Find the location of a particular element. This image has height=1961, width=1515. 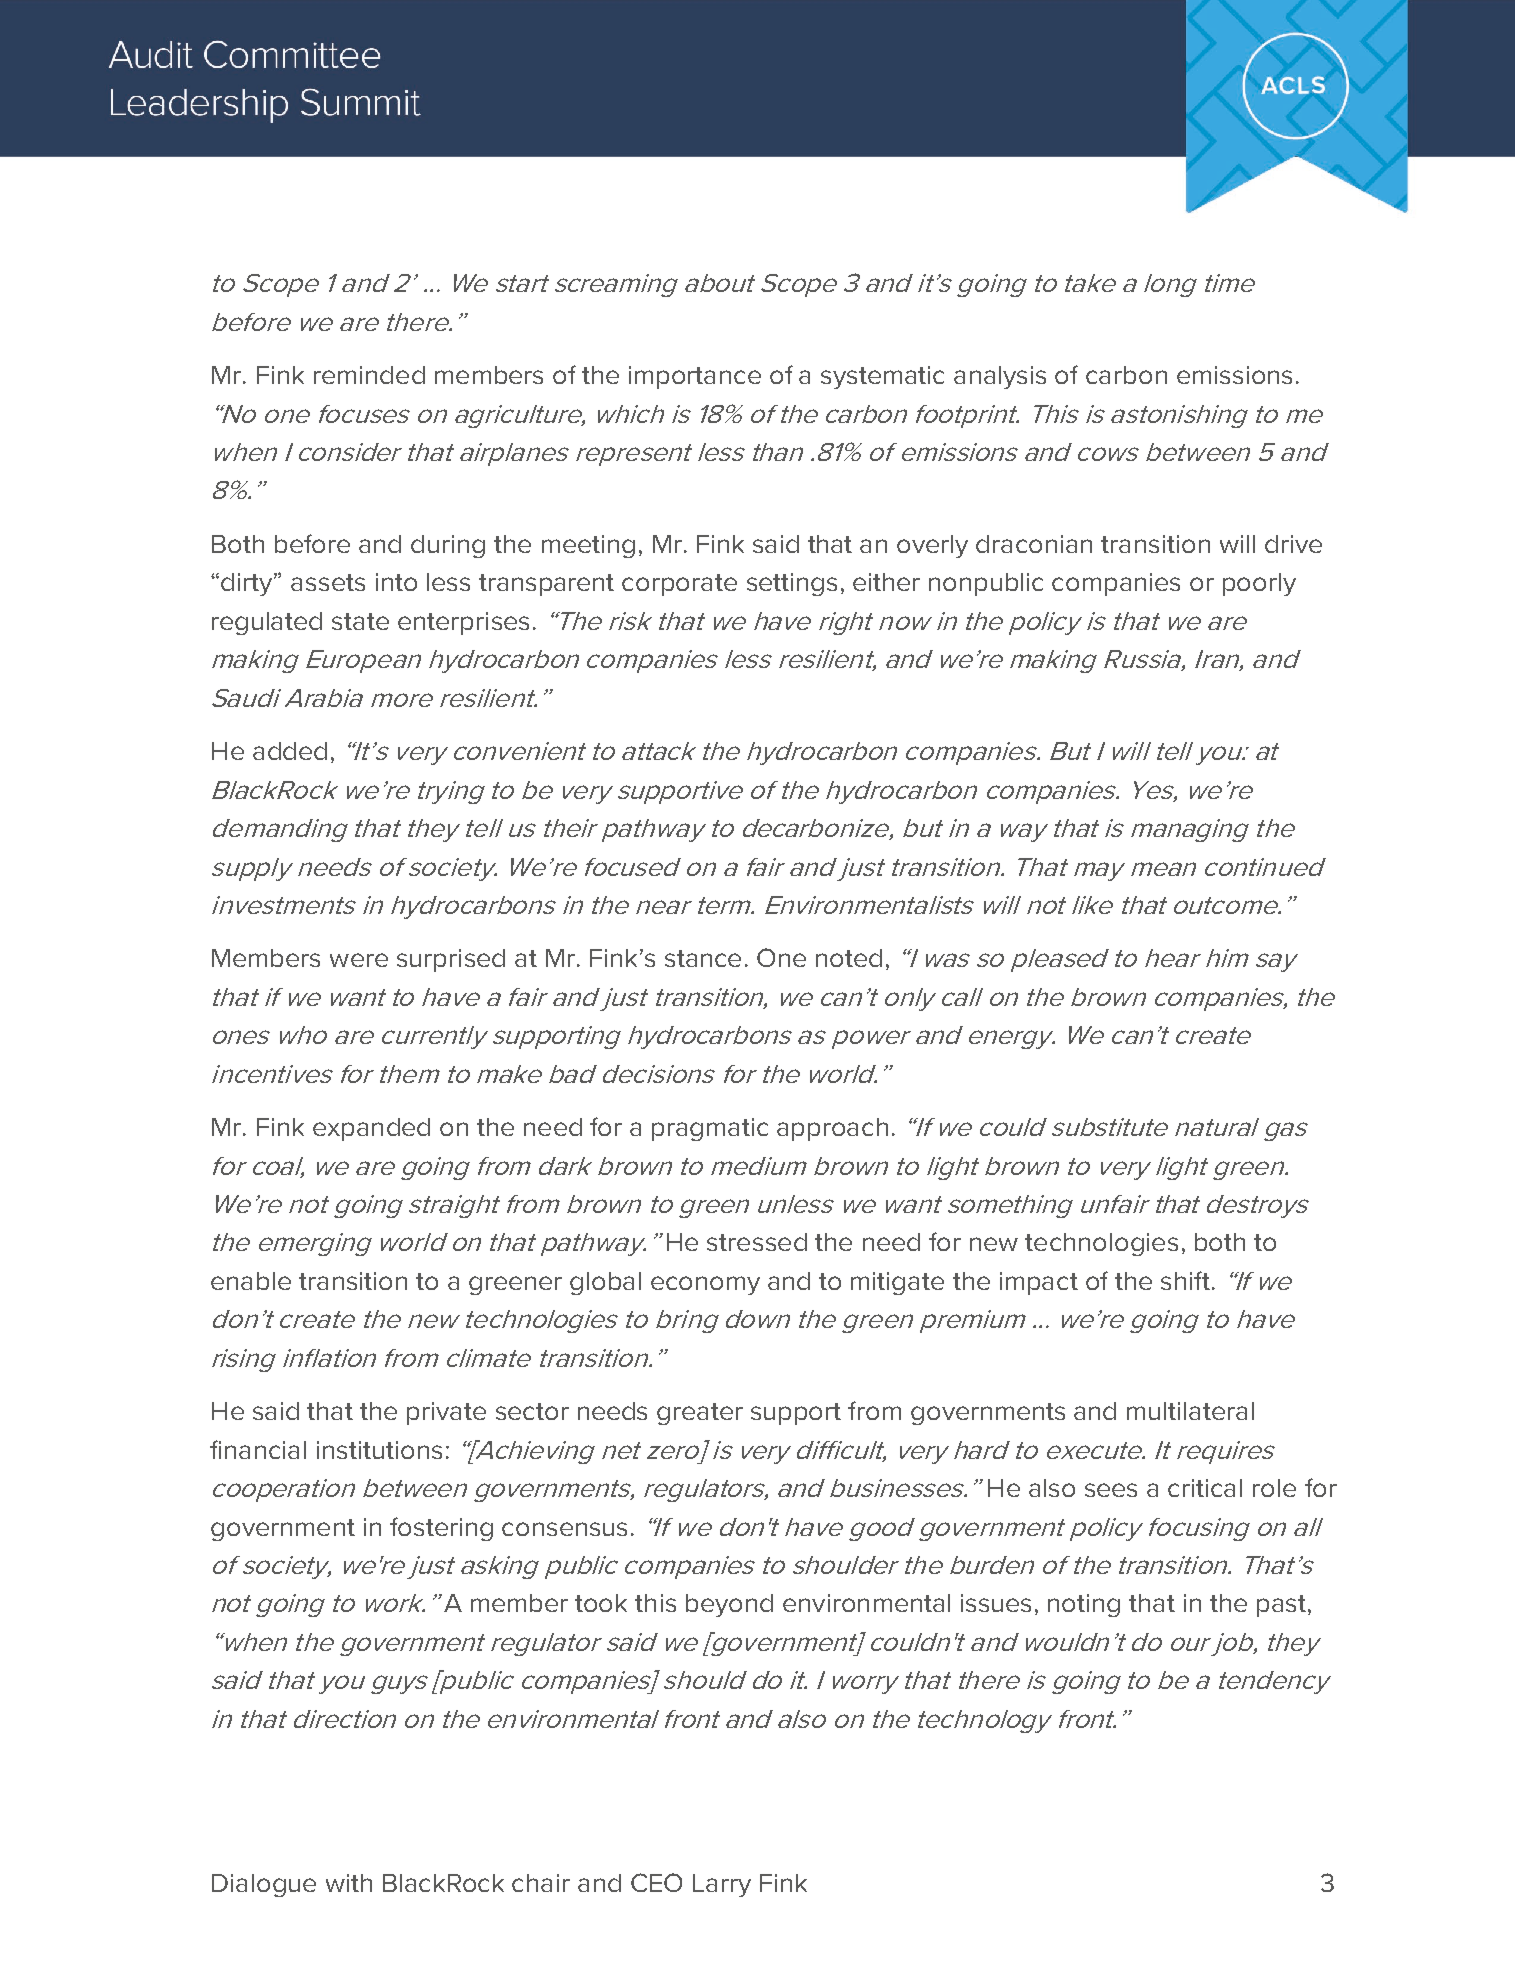

importance is located at coordinates (695, 377).
